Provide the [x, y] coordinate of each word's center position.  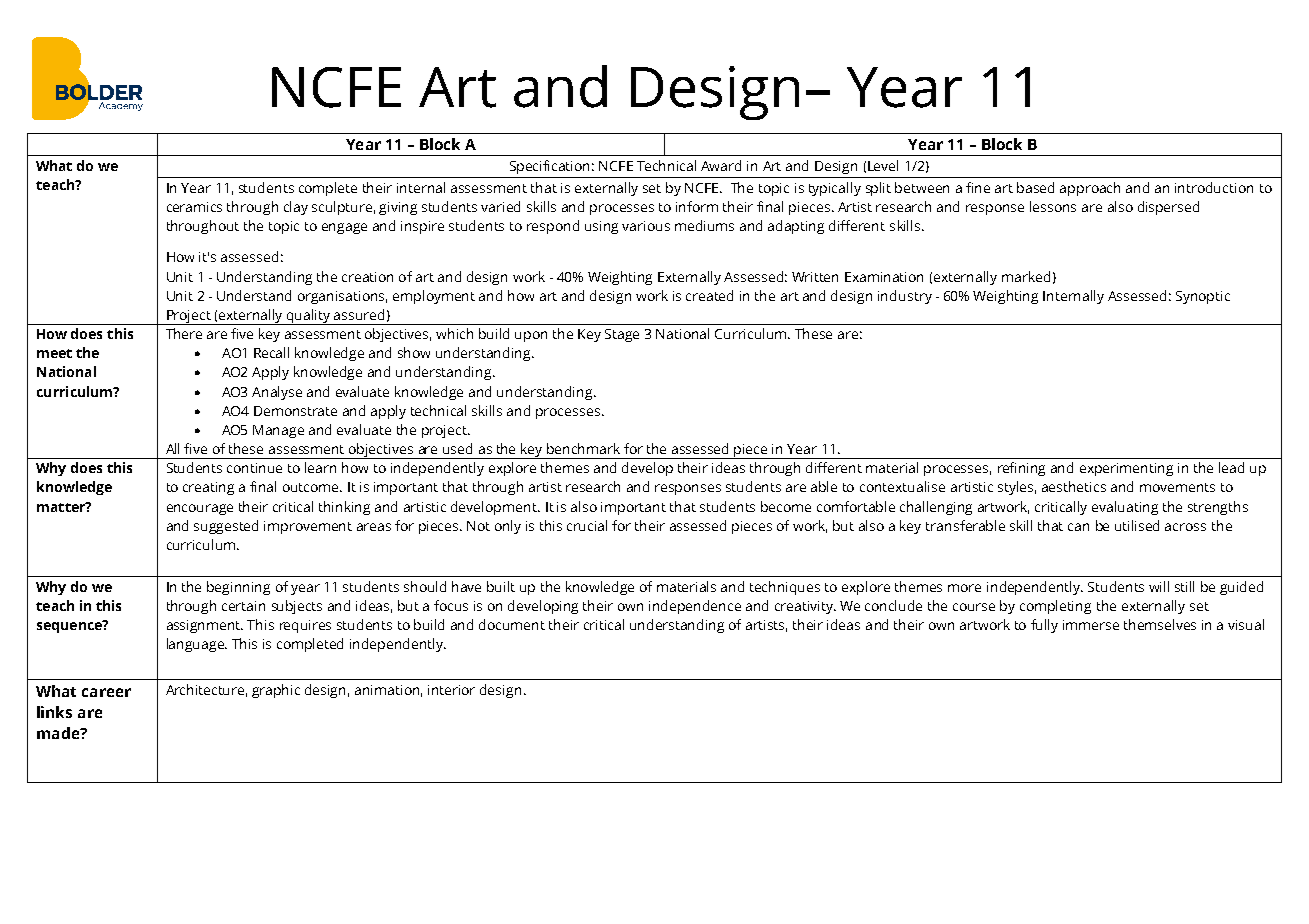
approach [1090, 189]
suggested [226, 527]
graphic [276, 691]
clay [296, 208]
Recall [271, 352]
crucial [587, 525]
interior [451, 690]
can [1078, 527]
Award [721, 165]
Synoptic [1203, 297]
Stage [622, 335]
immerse [1091, 625]
